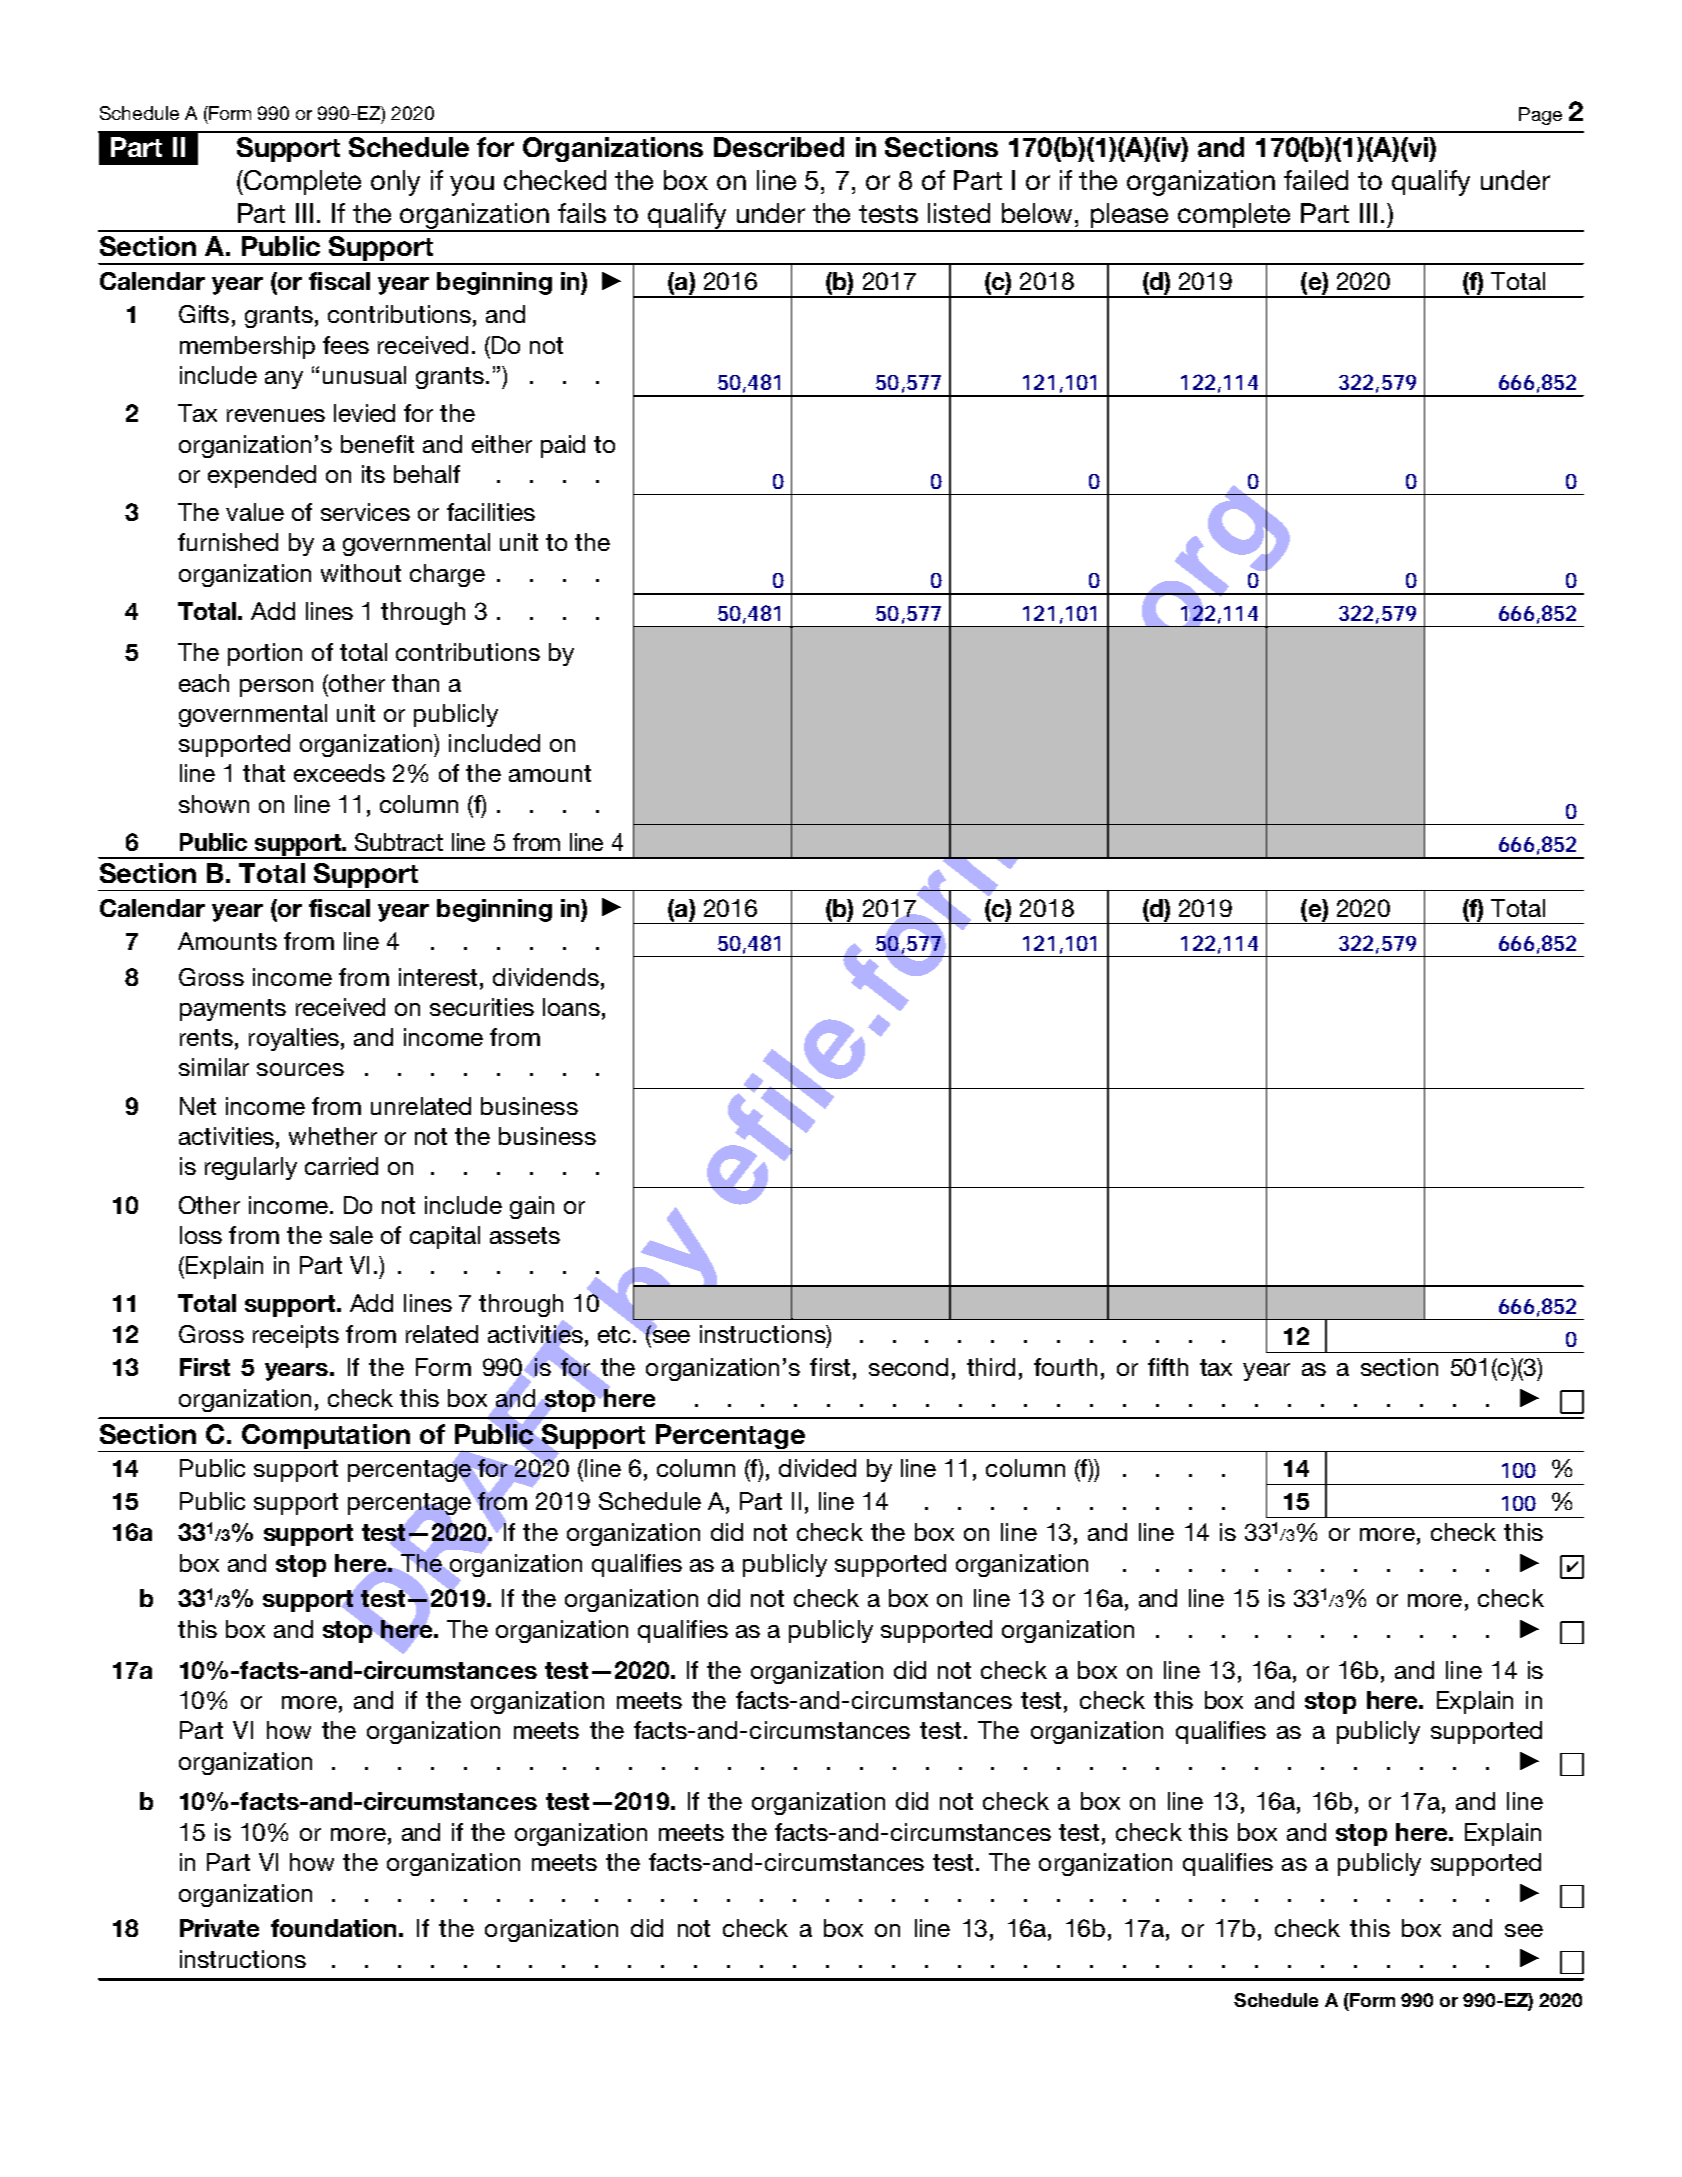  I want to click on only, so click(395, 183).
